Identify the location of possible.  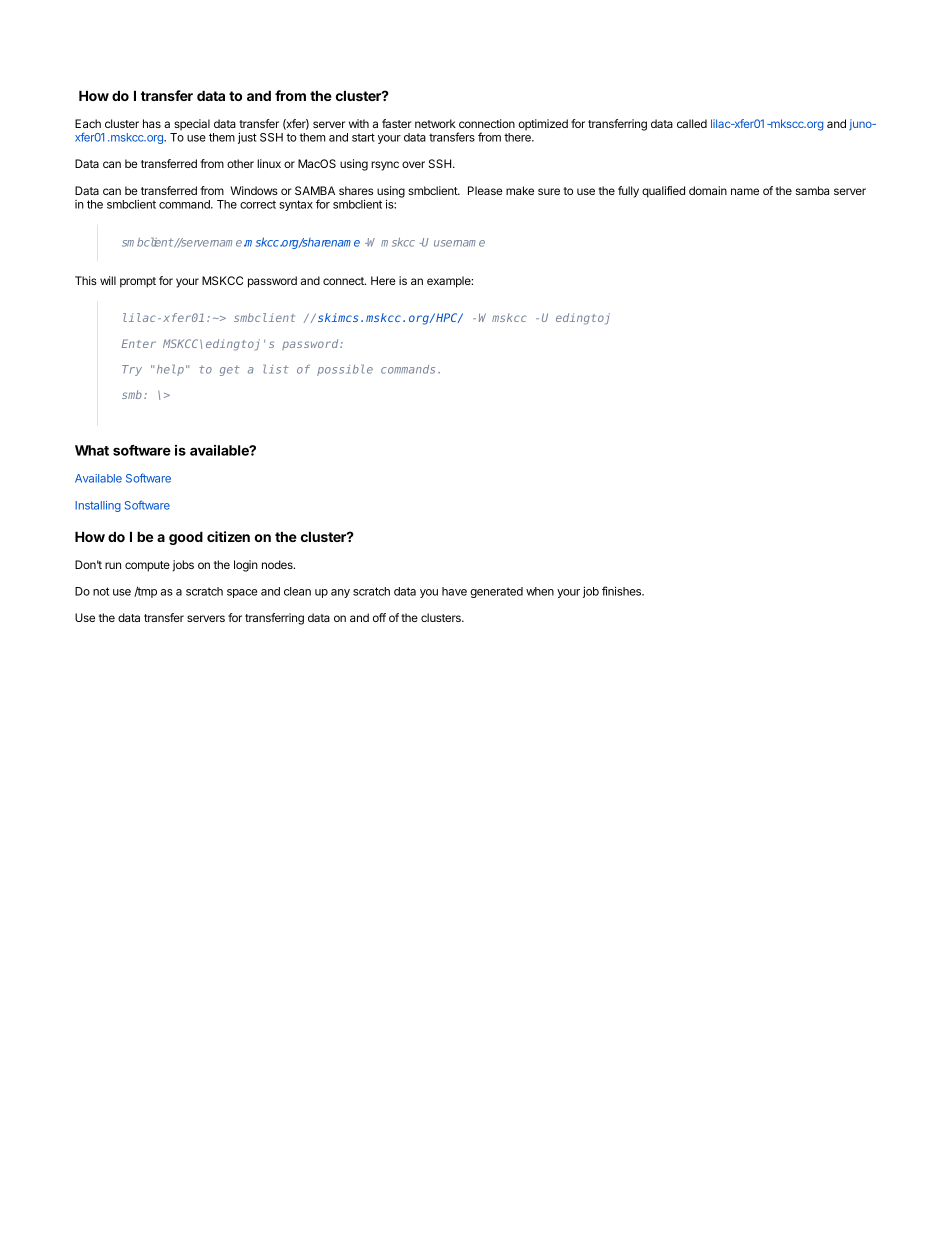
(345, 370).
